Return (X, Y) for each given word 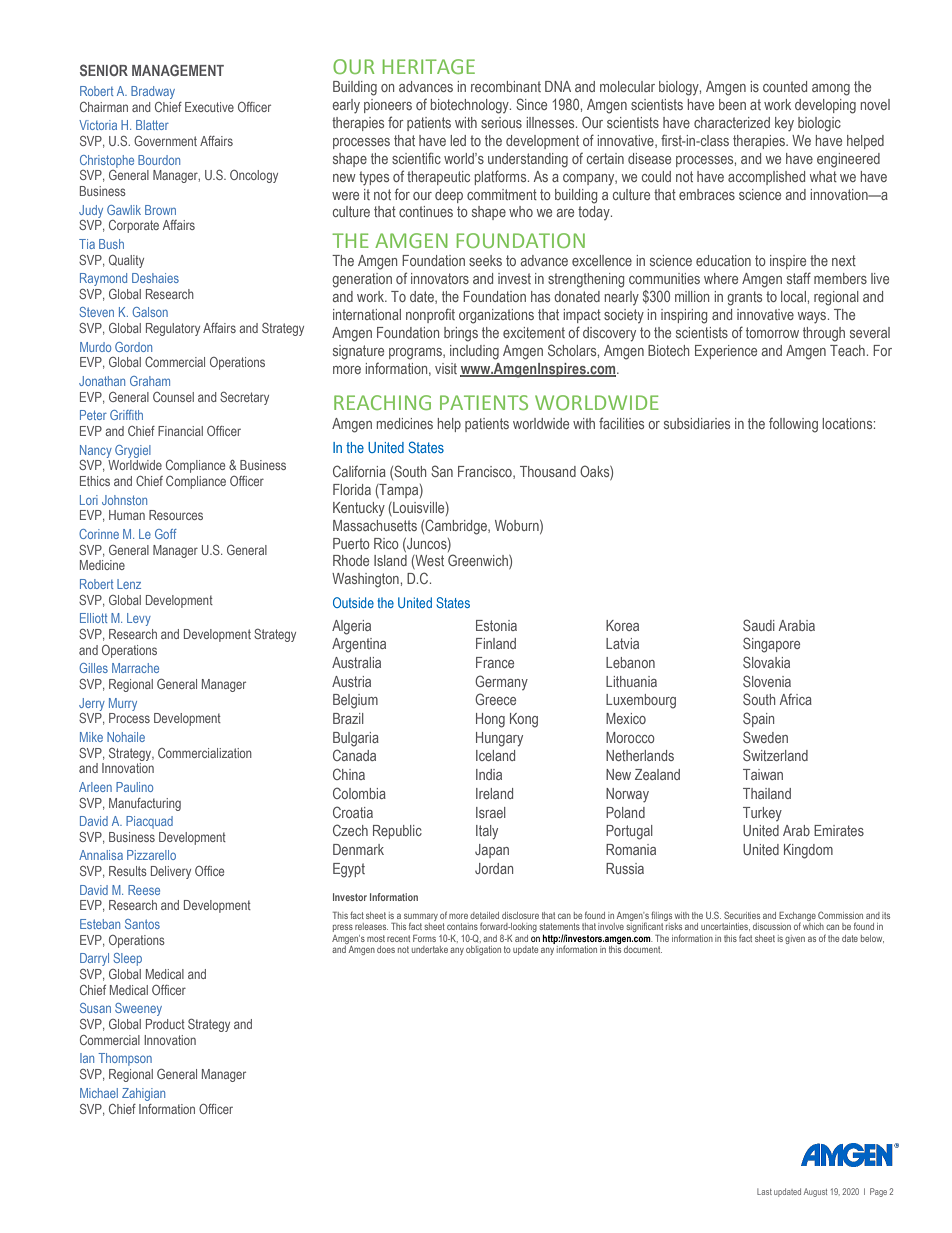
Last (764, 1191)
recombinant (506, 86)
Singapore (771, 645)
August (815, 1192)
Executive (209, 107)
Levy (139, 619)
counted (785, 86)
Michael (99, 1093)
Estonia (496, 625)
